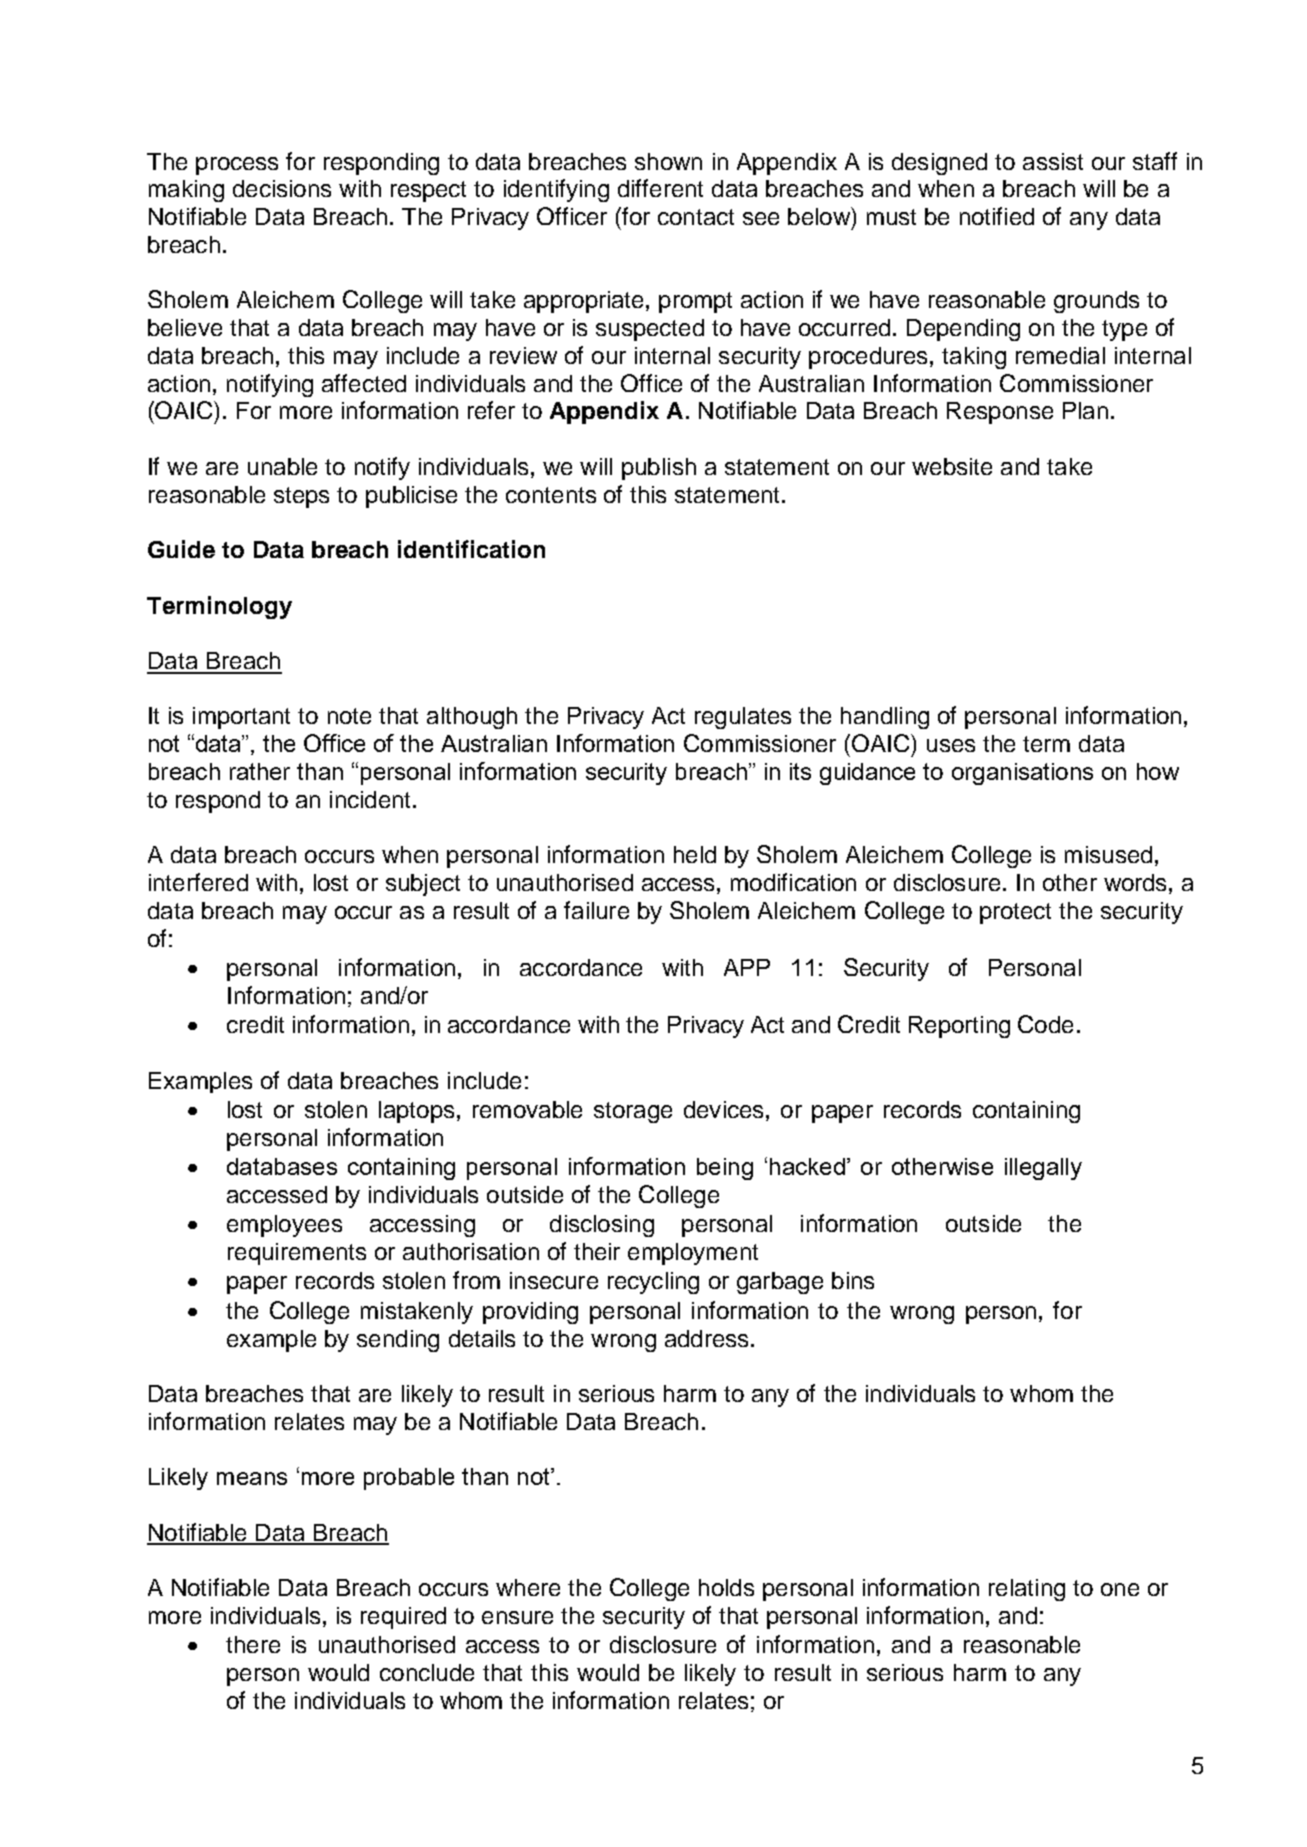 Image resolution: width=1307 pixels, height=1847 pixels. What do you see at coordinates (726, 1587) in the screenshot?
I see `holds` at bounding box center [726, 1587].
